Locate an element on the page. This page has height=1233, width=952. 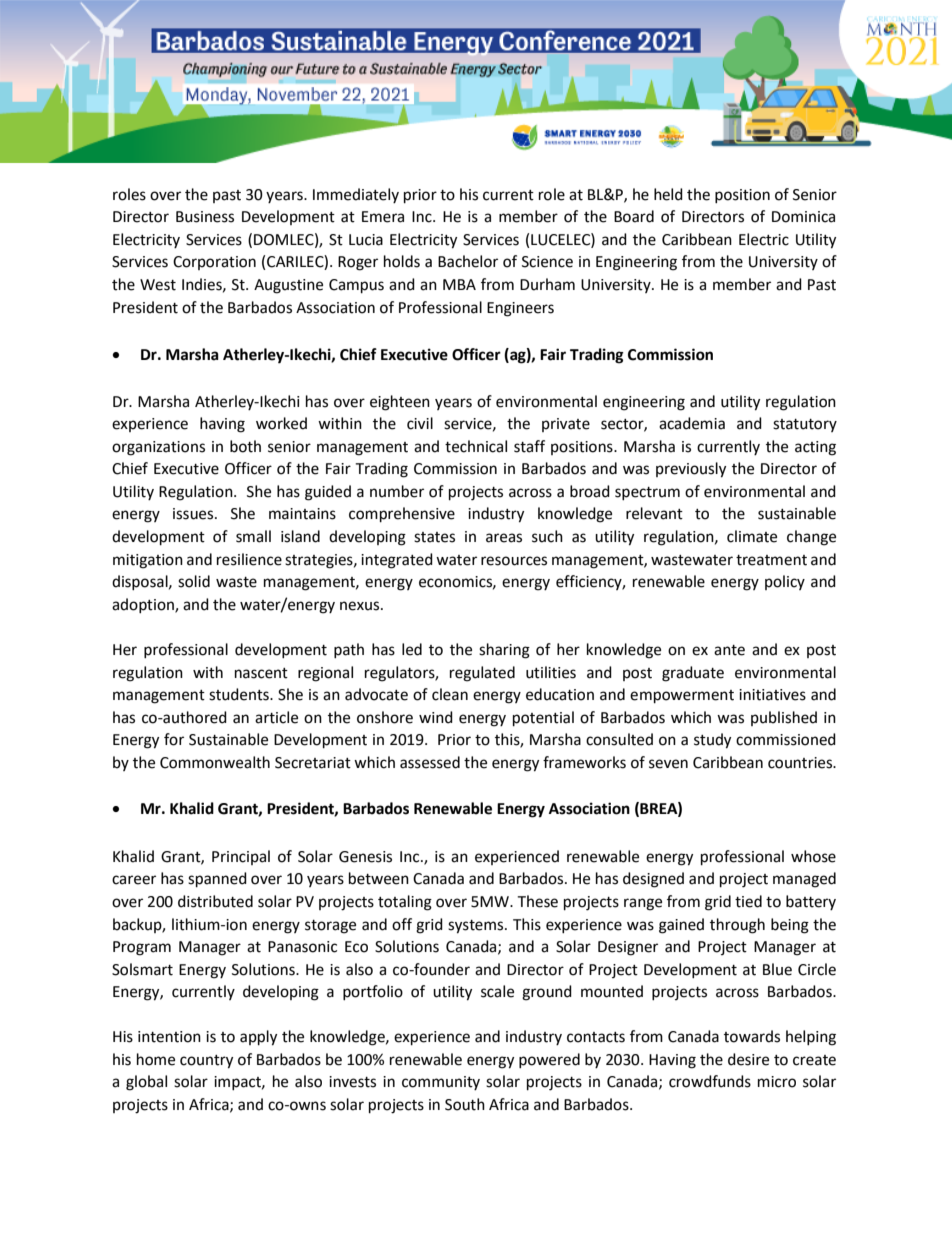
Business is located at coordinates (205, 217).
